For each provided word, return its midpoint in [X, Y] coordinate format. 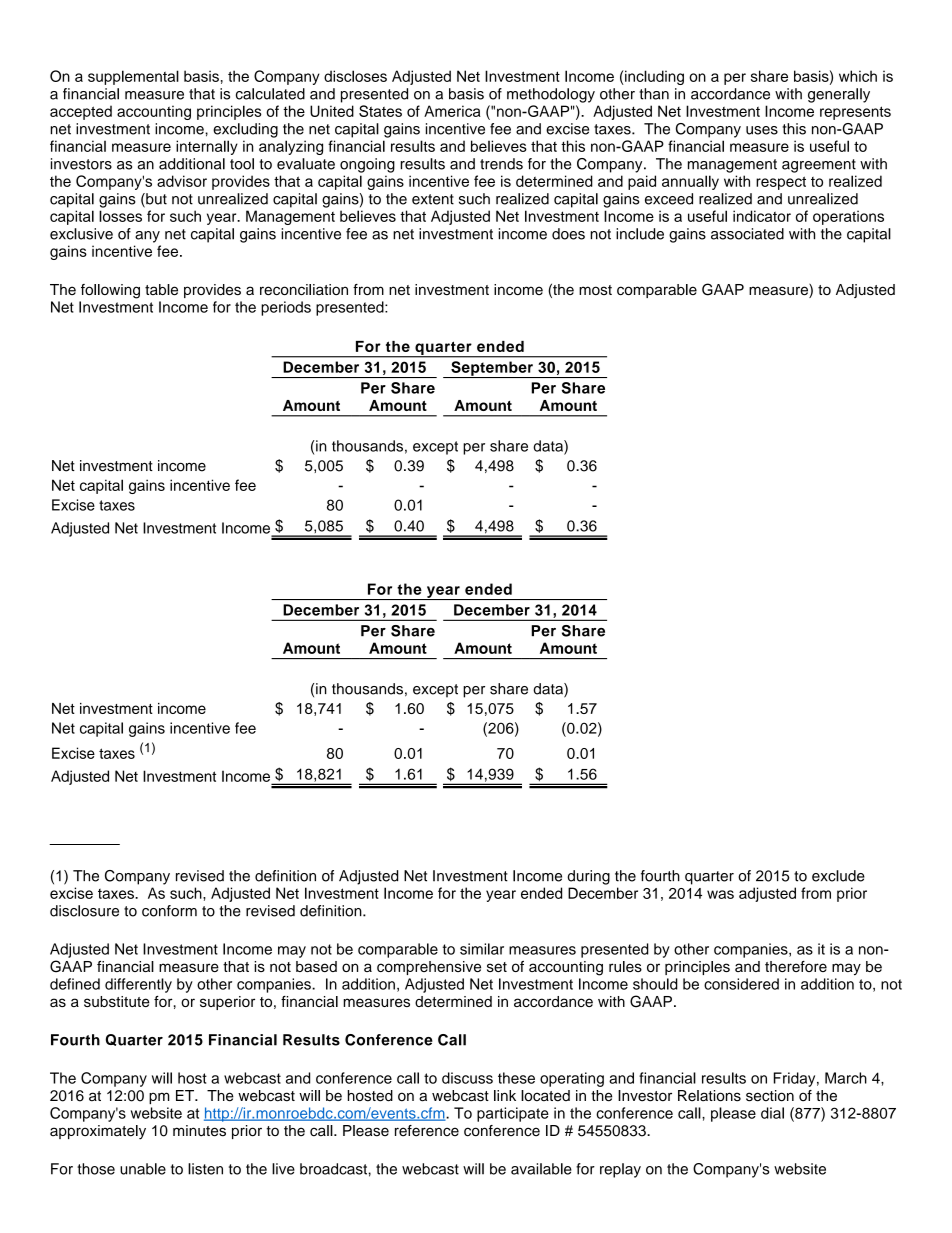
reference [427, 1131]
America [452, 111]
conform [169, 911]
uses [762, 130]
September [492, 369]
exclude [838, 876]
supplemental [133, 77]
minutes [199, 1131]
